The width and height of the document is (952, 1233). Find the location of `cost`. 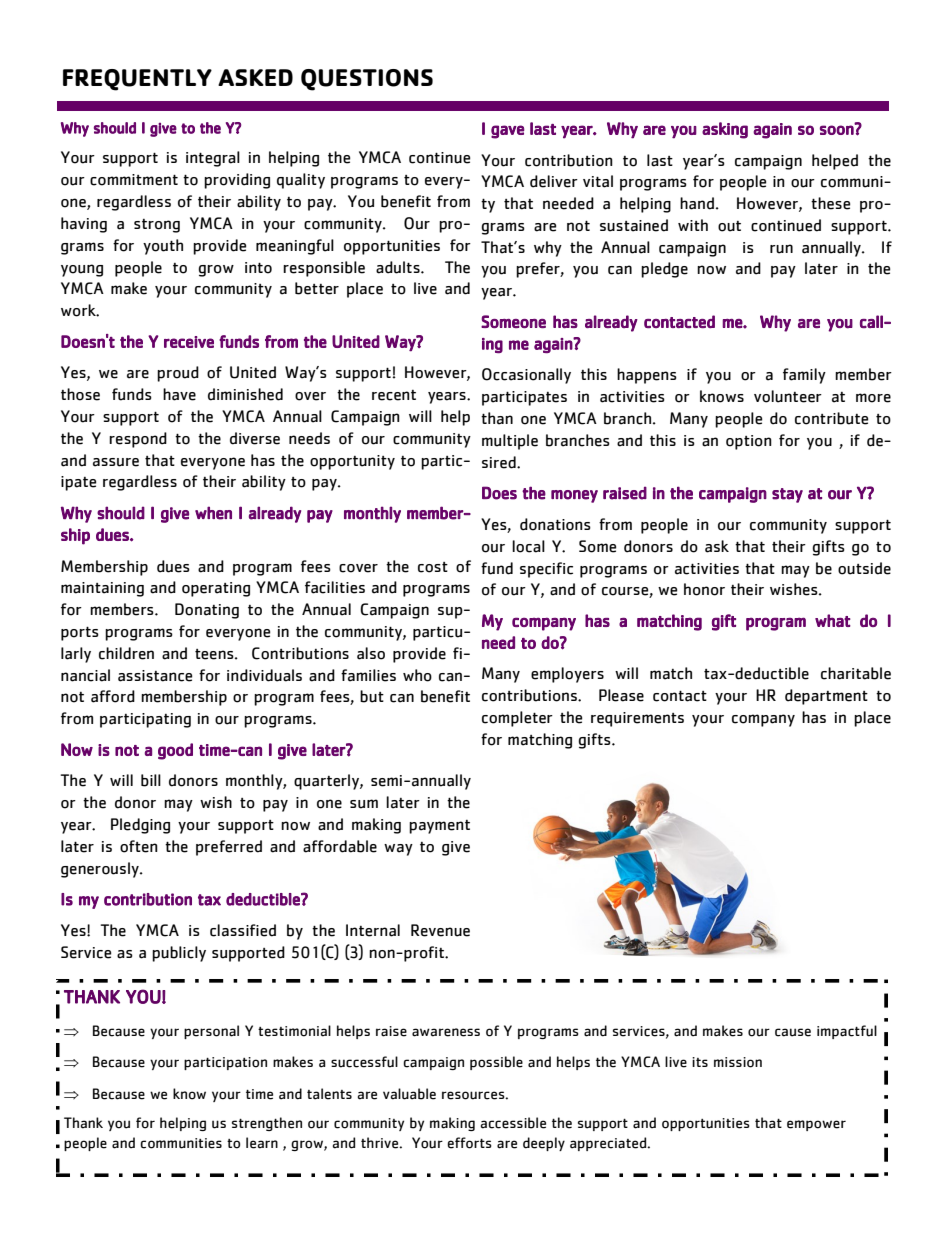

cost is located at coordinates (433, 567).
